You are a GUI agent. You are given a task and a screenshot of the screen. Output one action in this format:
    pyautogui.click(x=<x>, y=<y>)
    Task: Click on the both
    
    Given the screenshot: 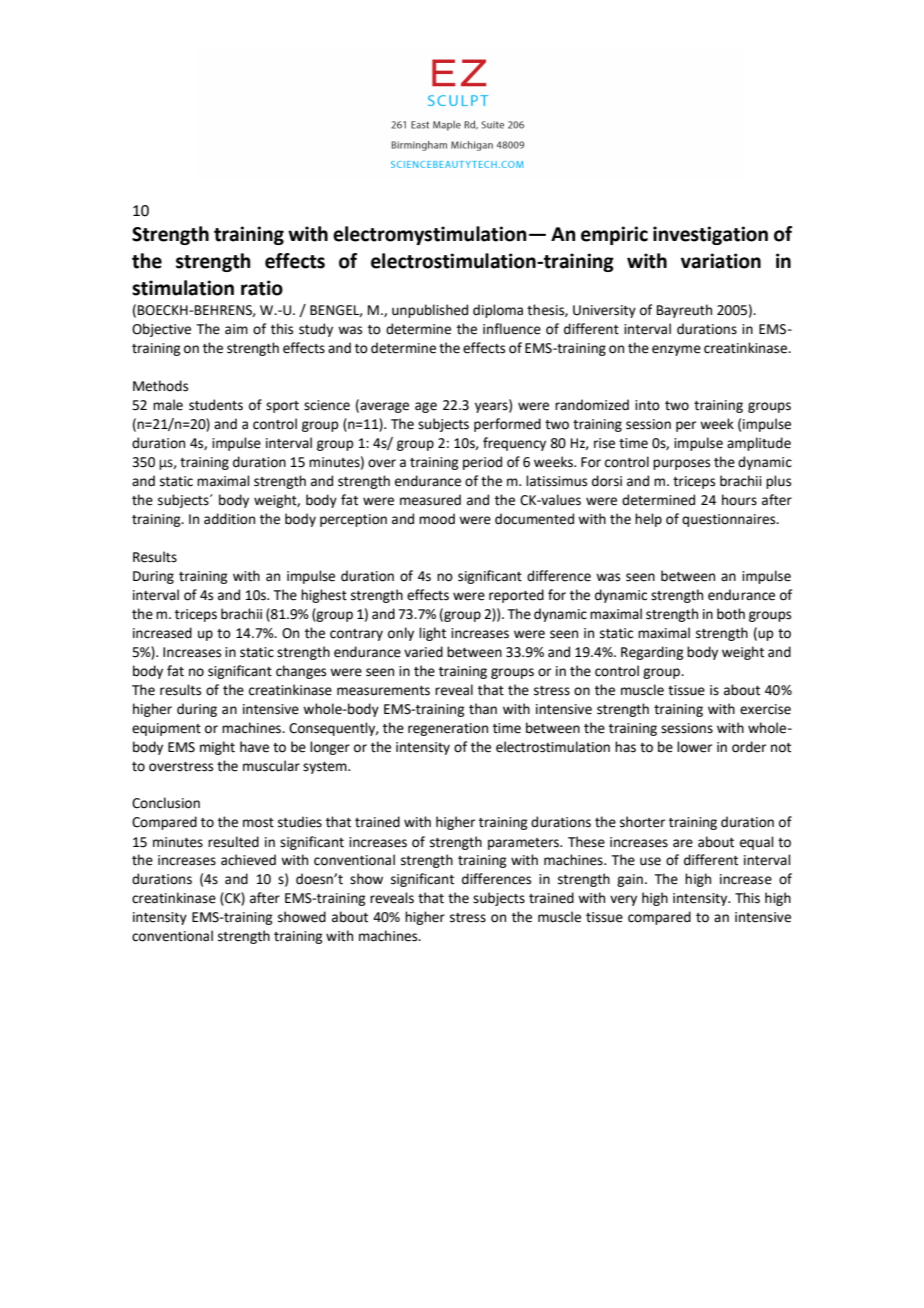 What is the action you would take?
    pyautogui.click(x=731, y=614)
